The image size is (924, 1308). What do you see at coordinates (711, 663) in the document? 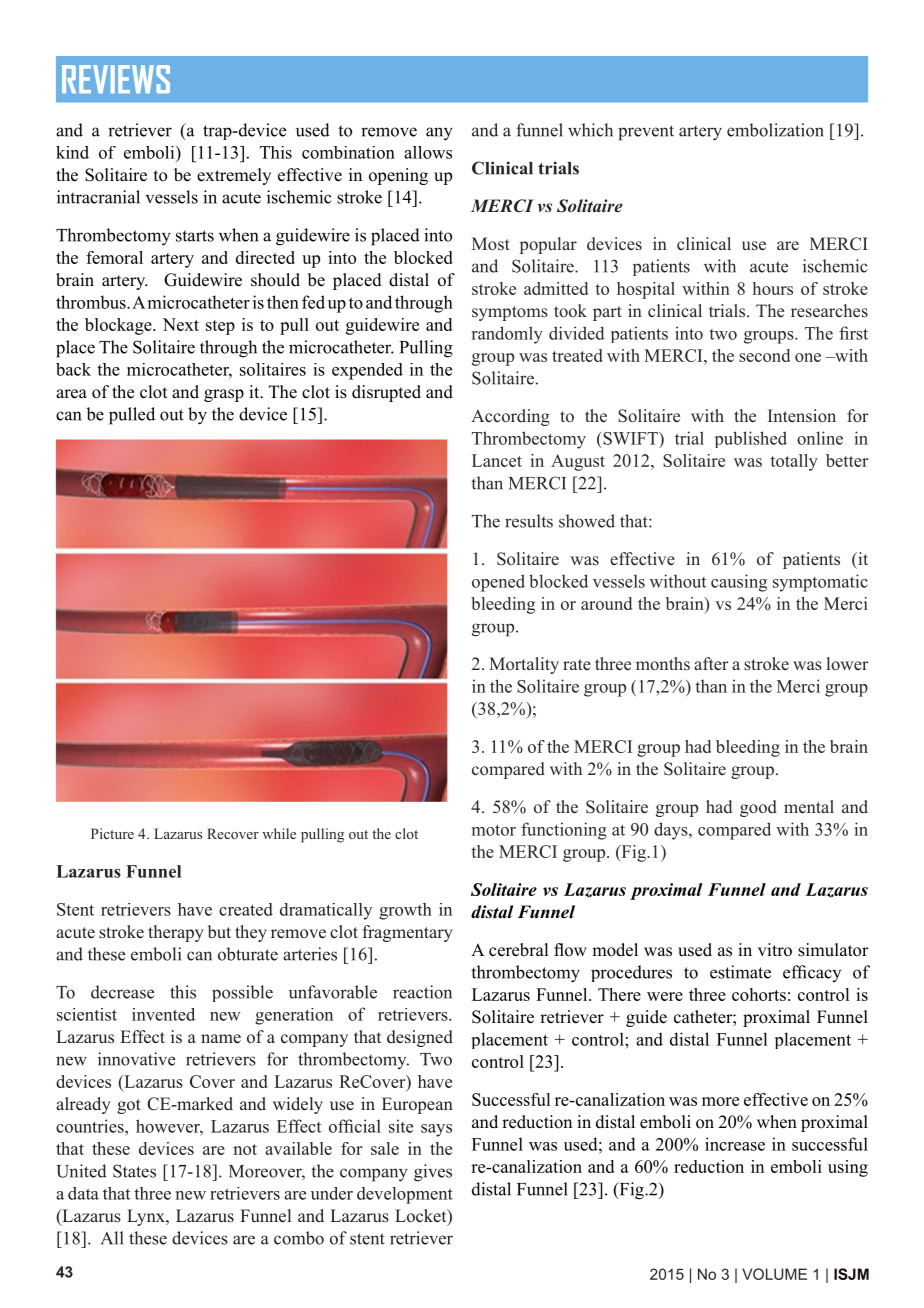
I see `after` at bounding box center [711, 663].
